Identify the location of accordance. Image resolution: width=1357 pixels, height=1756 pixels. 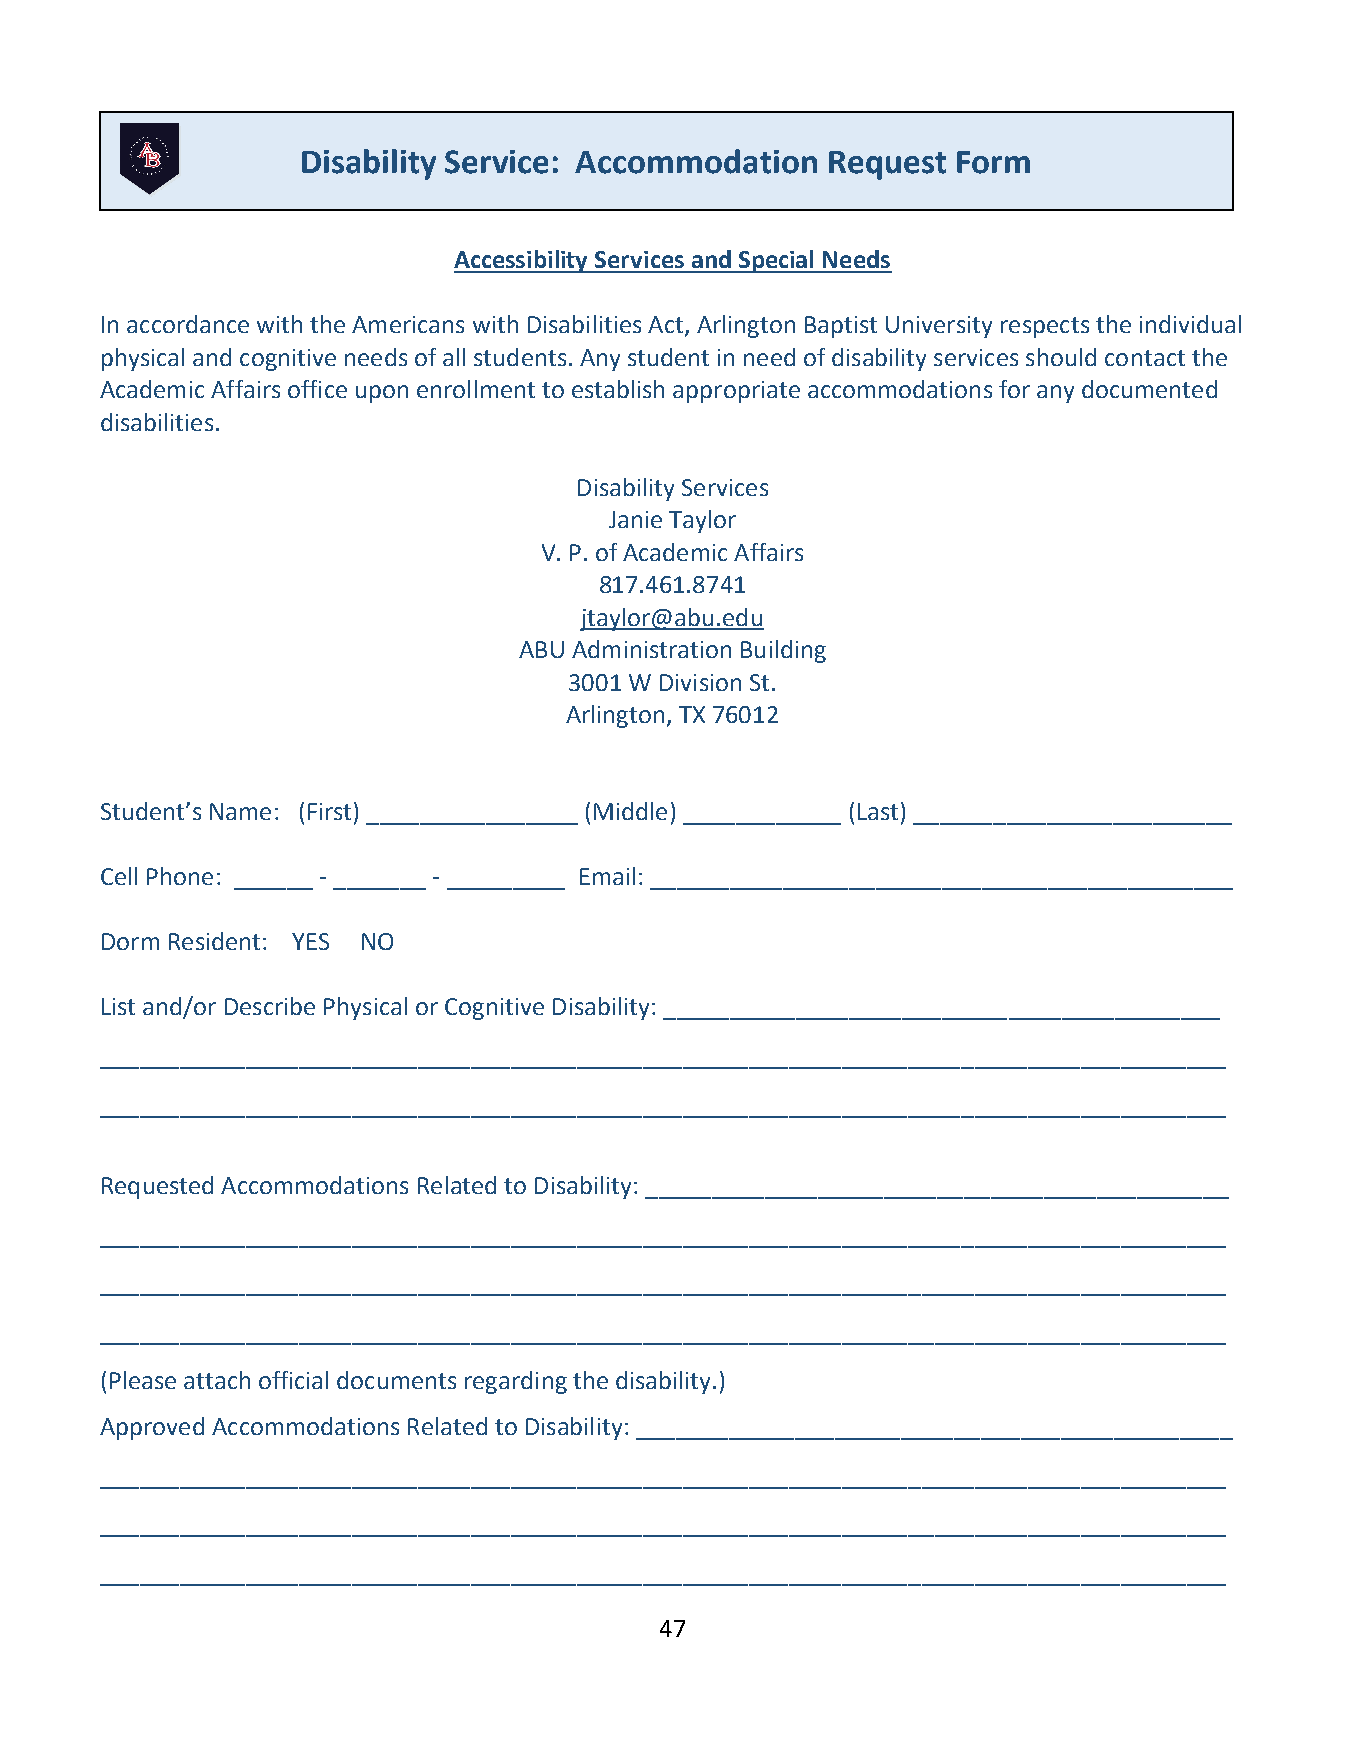
(188, 324).
